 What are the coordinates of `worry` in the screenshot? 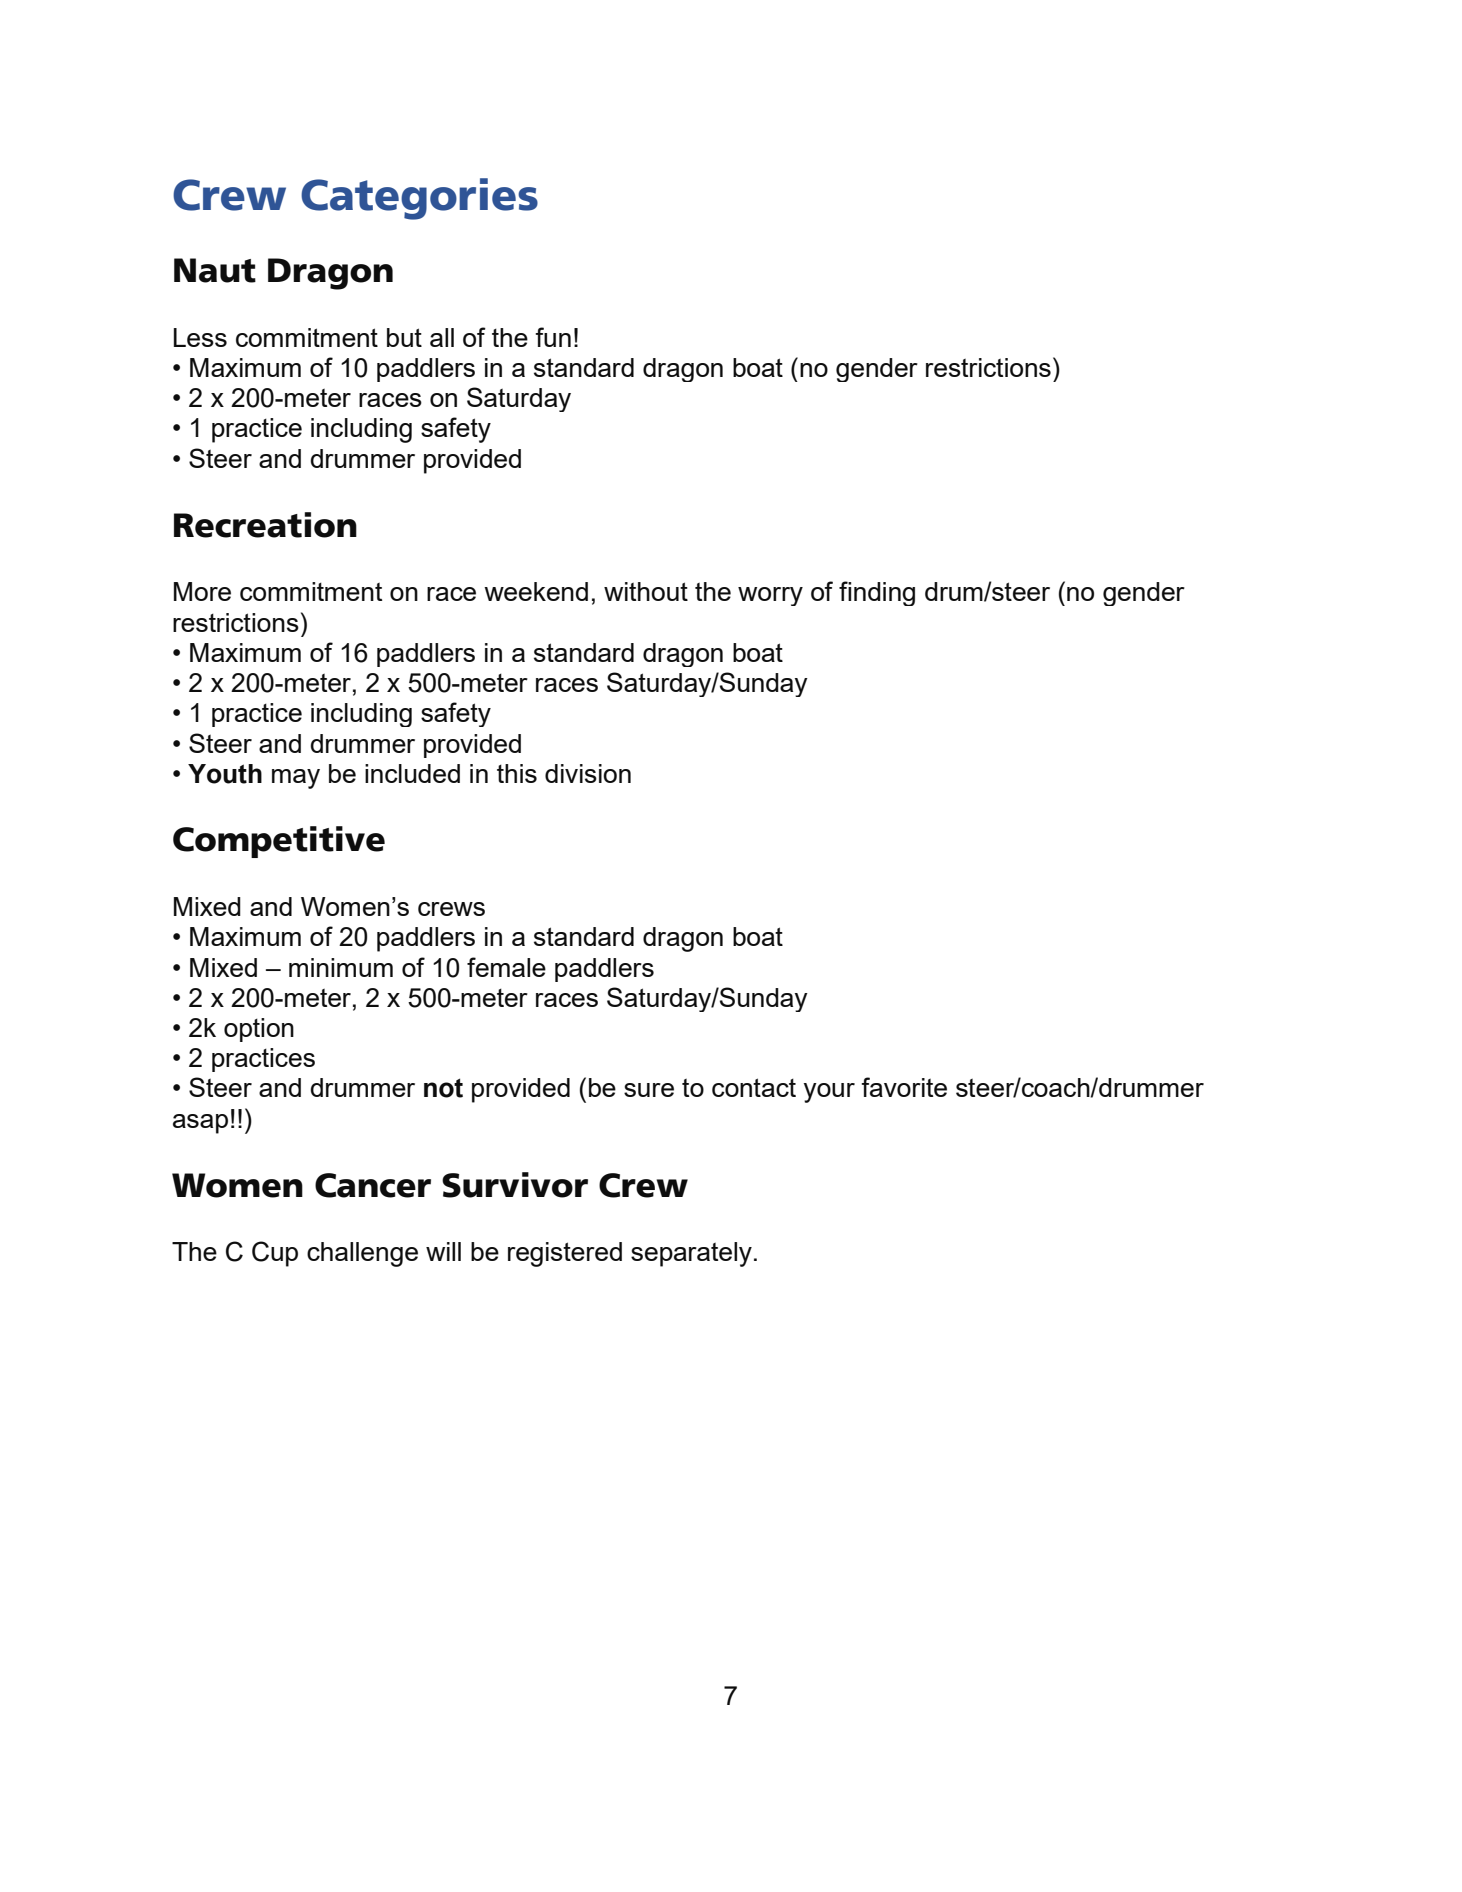 It's located at (770, 596).
